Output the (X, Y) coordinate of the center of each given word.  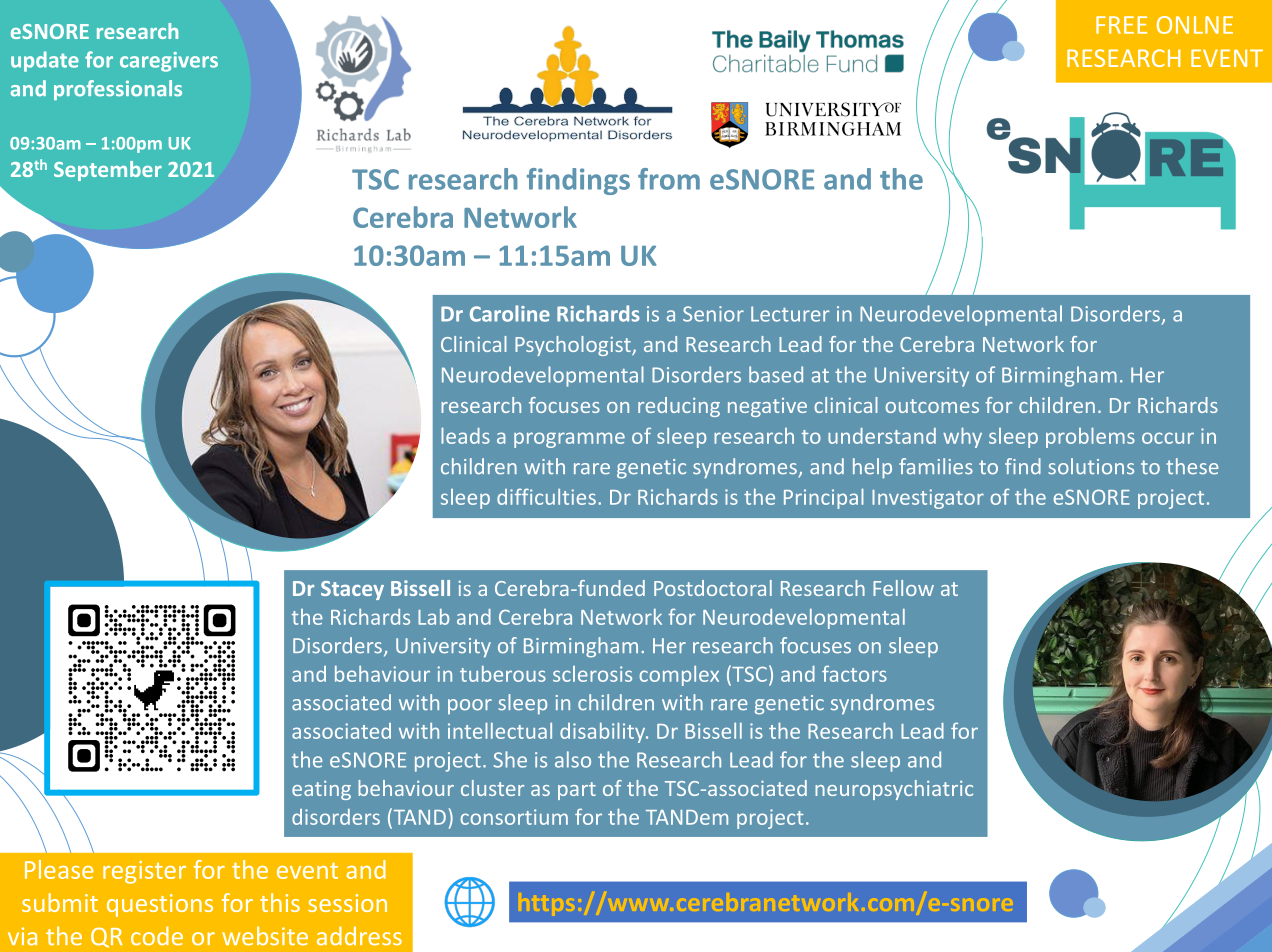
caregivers (169, 62)
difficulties (546, 496)
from (669, 179)
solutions (1091, 466)
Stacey (352, 590)
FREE (1121, 25)
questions (160, 905)
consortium (514, 817)
